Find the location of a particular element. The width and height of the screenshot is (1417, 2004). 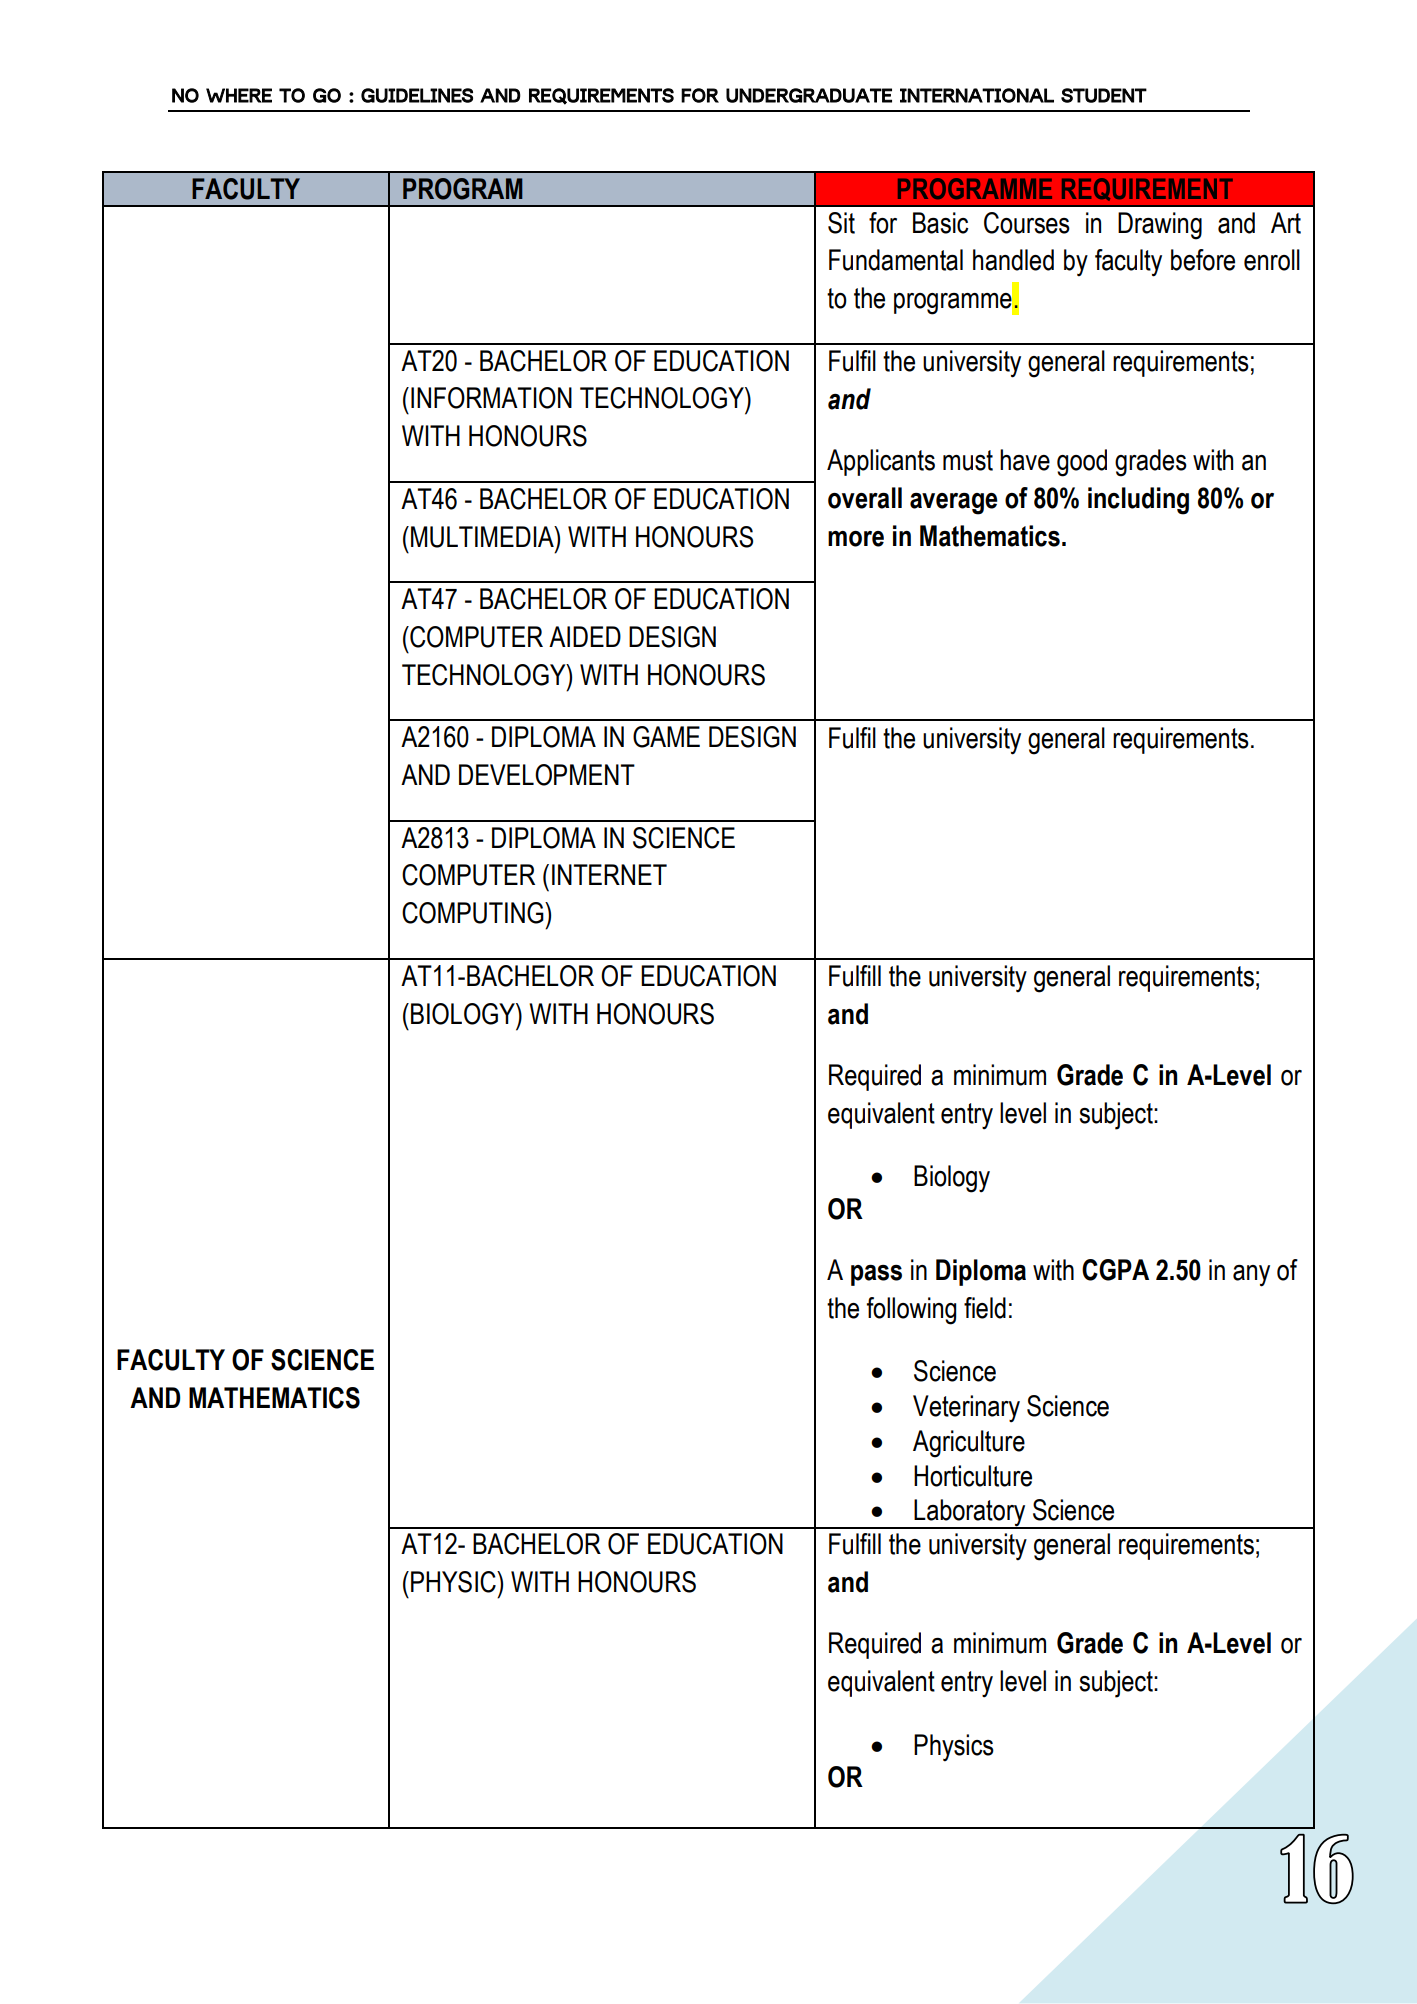

including is located at coordinates (1138, 501).
